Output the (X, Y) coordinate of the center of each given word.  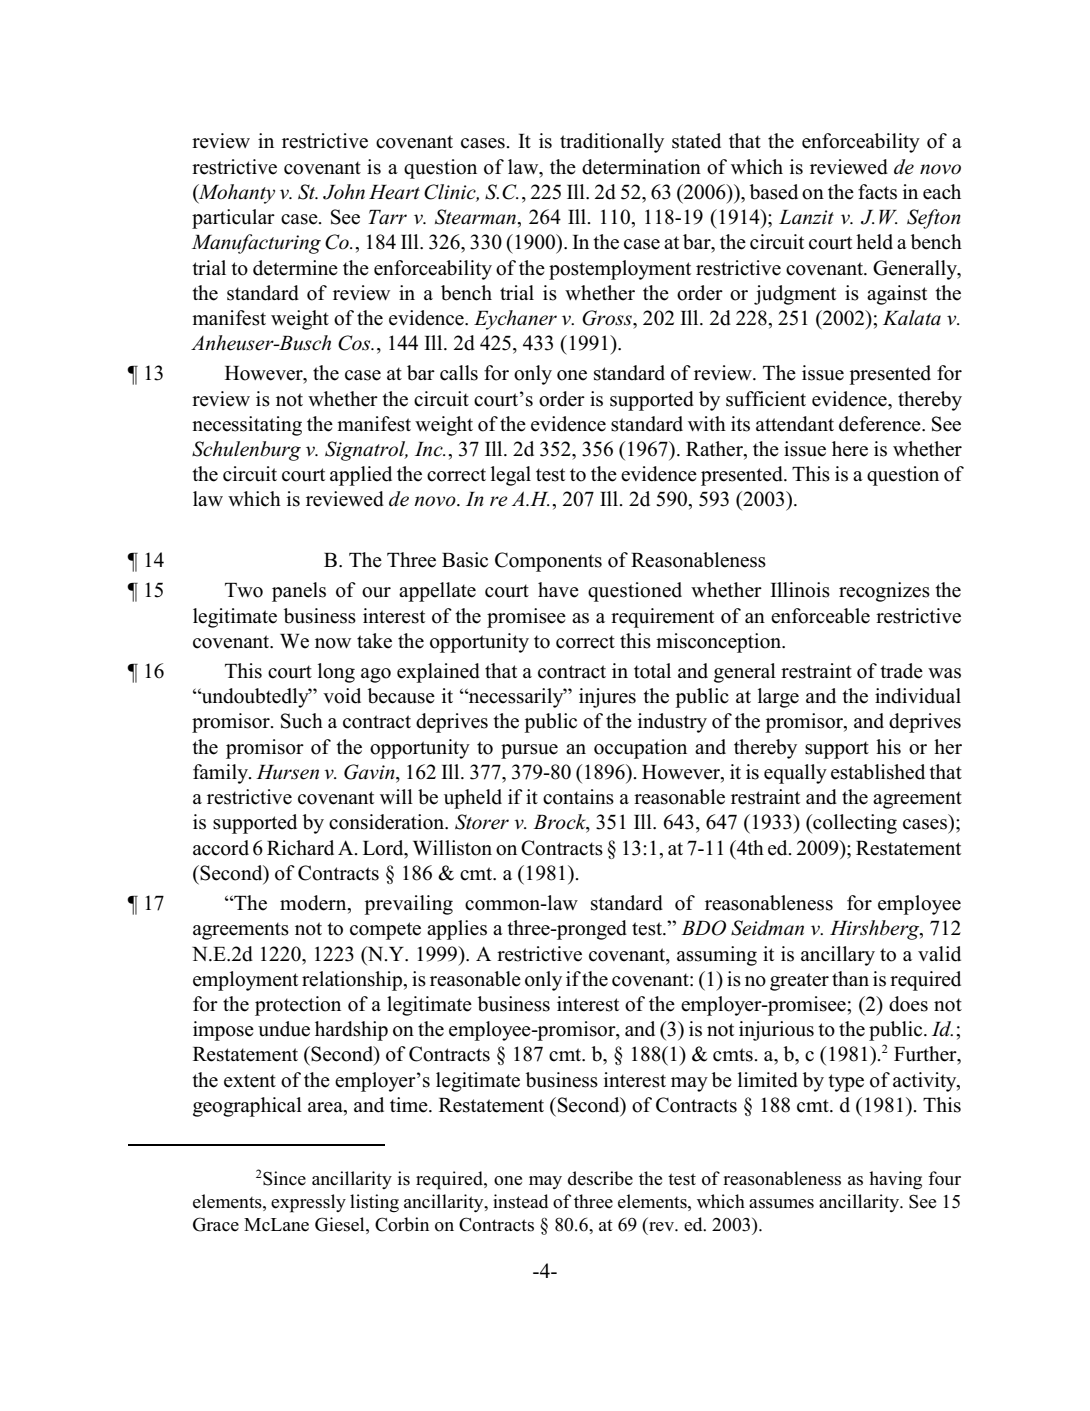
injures (607, 698)
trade (901, 671)
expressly (308, 1203)
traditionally (612, 143)
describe (600, 1178)
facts (877, 192)
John (344, 192)
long (336, 673)
